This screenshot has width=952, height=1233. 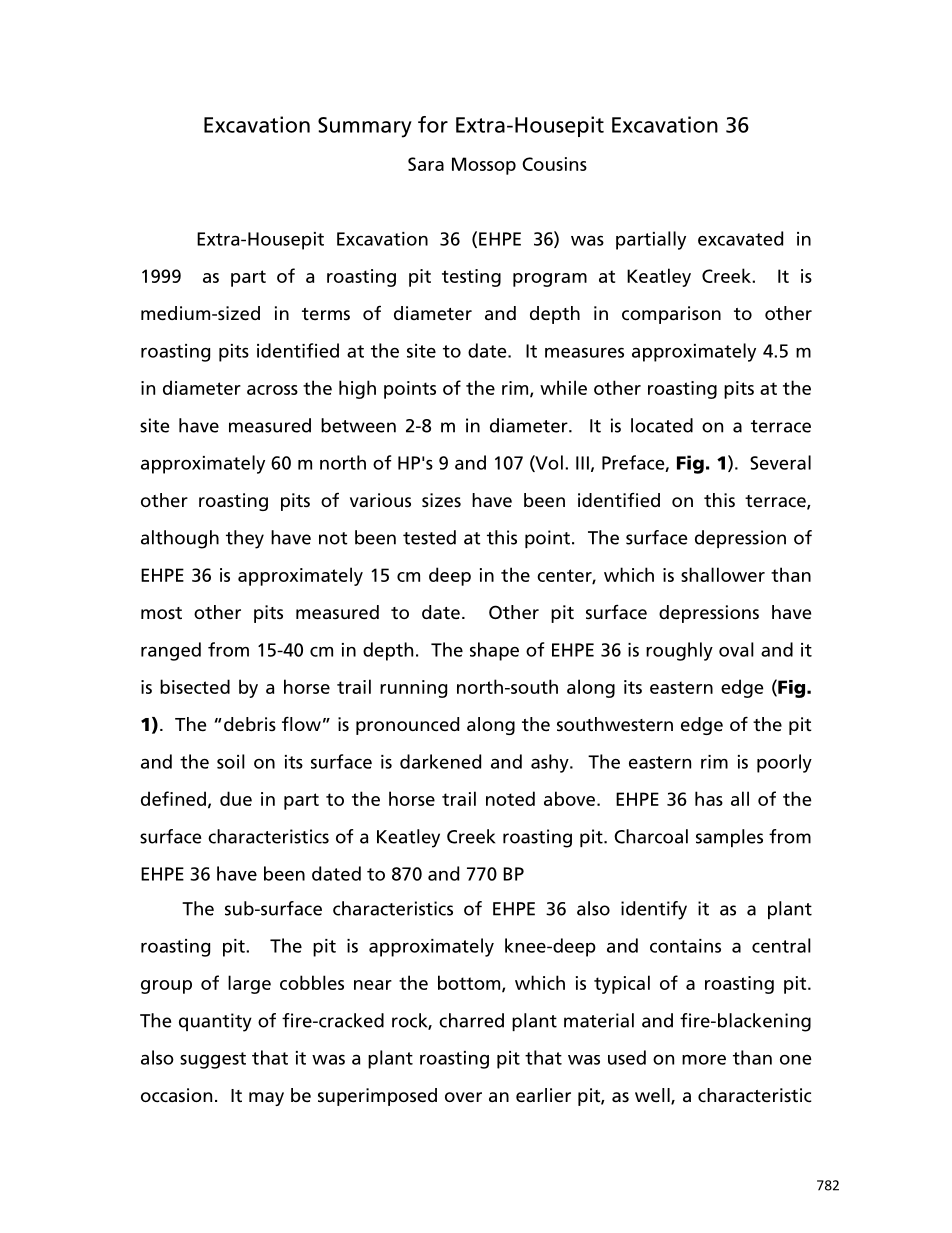 I want to click on Sara, so click(x=426, y=164).
